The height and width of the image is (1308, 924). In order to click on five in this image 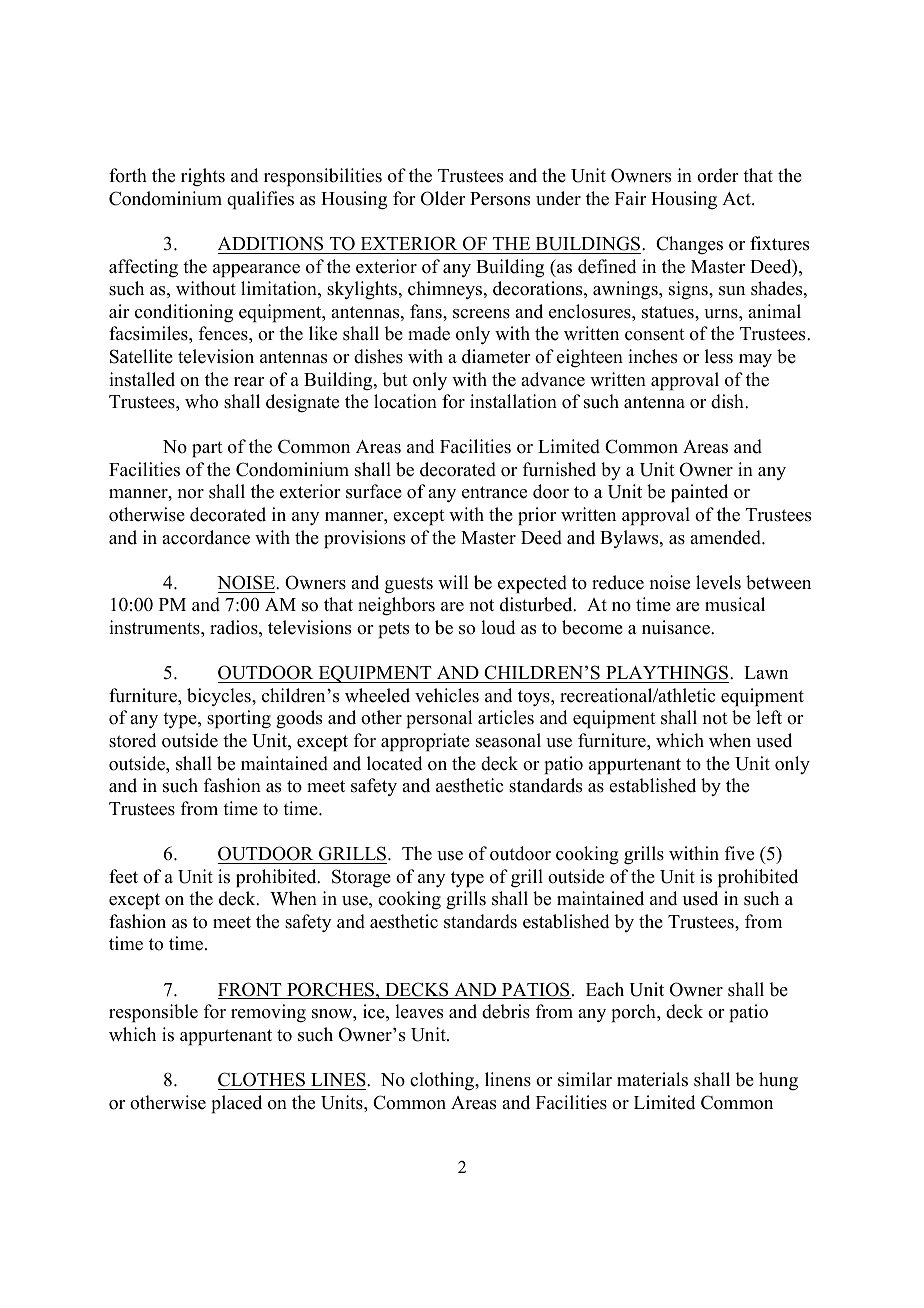, I will do `click(739, 853)`.
